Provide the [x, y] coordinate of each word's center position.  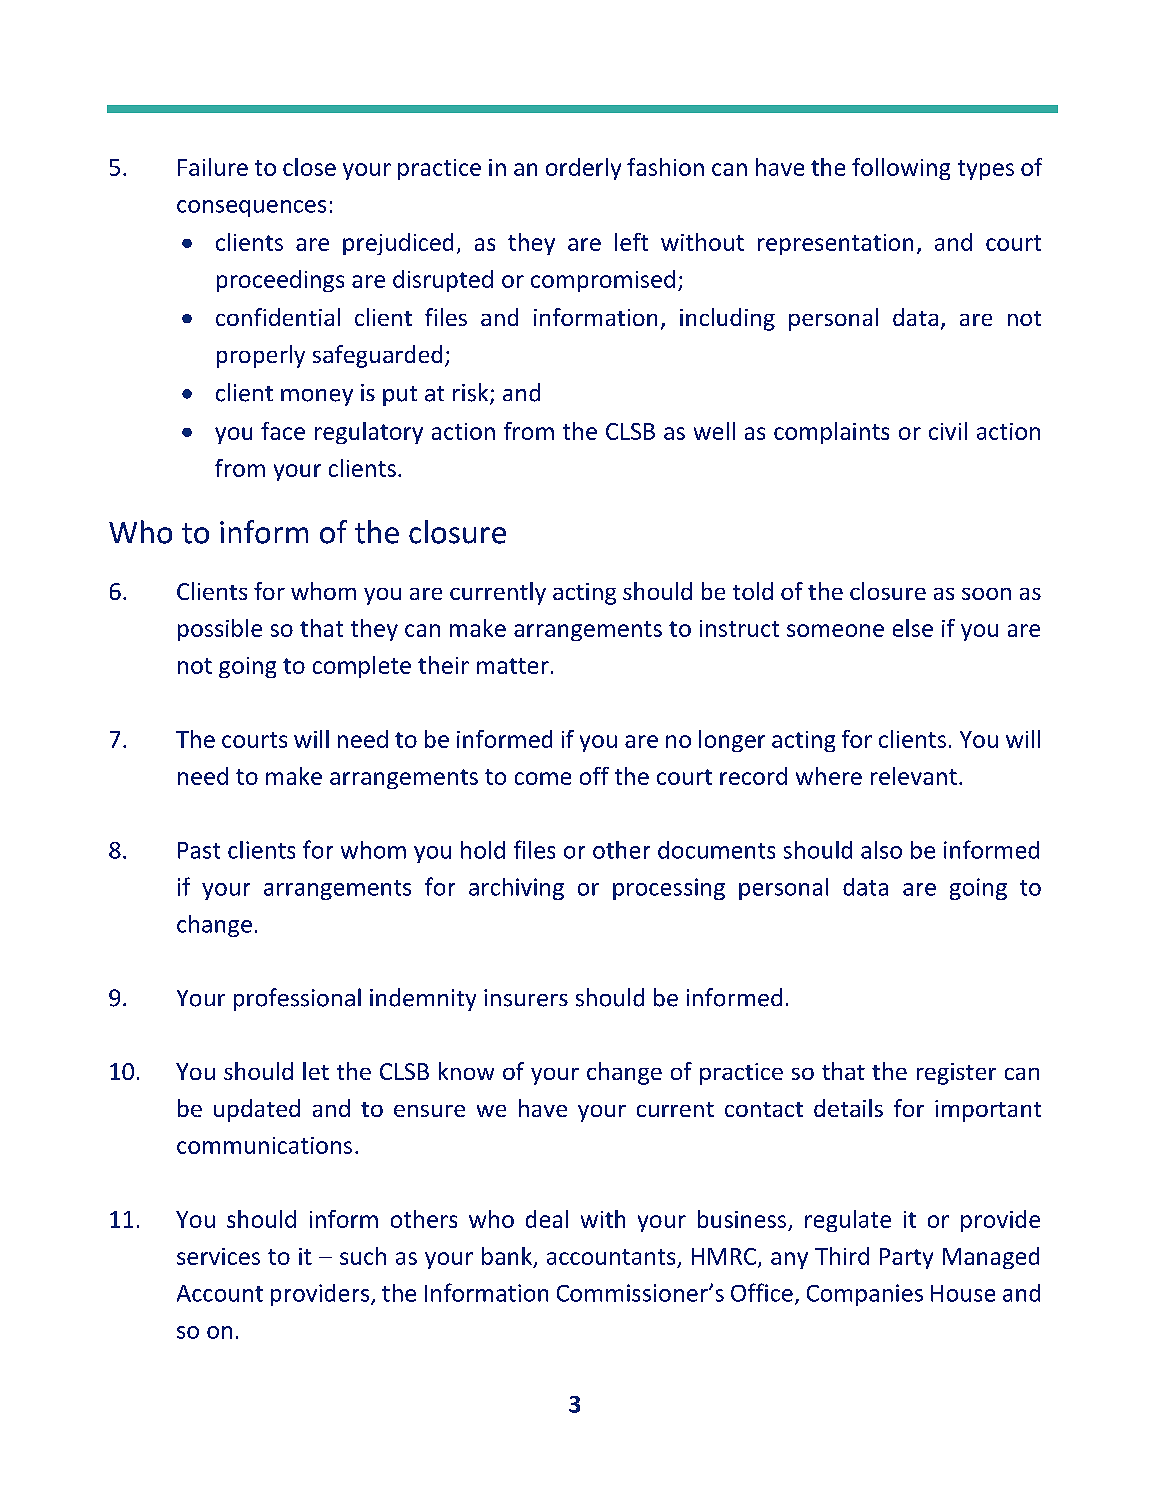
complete [362, 667]
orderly [583, 169]
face [283, 431]
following [901, 169]
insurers [526, 998]
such [363, 1256]
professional [297, 999]
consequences [251, 208]
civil [948, 431]
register [956, 1074]
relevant [914, 776]
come [543, 778]
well [714, 431]
